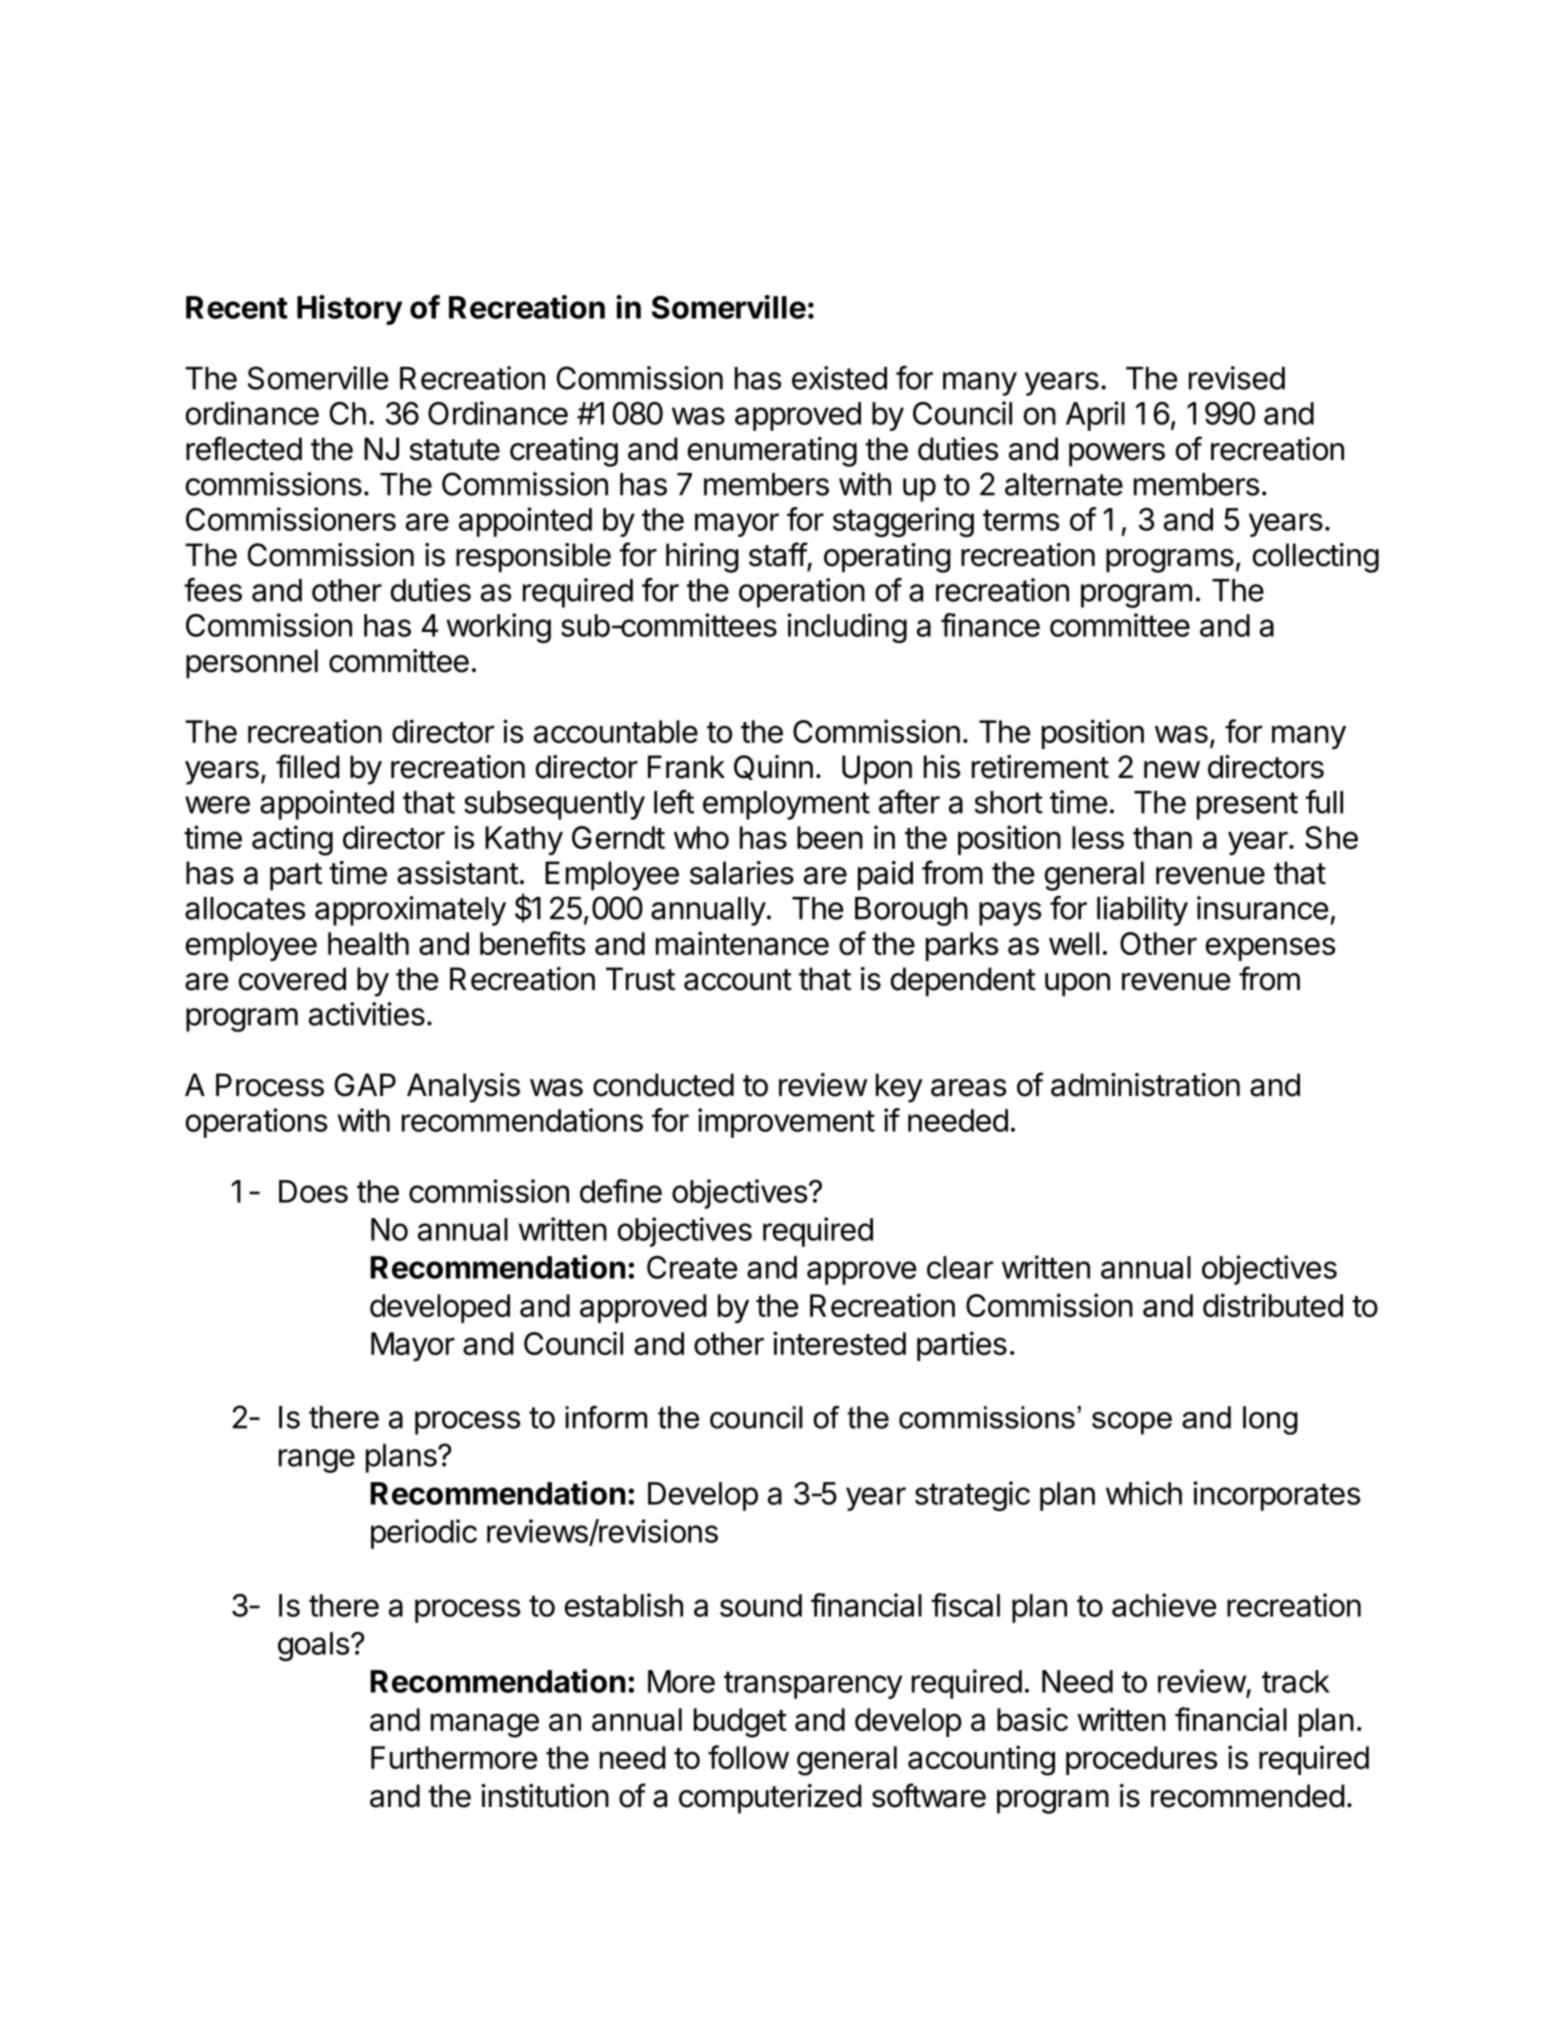 Image resolution: width=1567 pixels, height=2028 pixels. Describe the element at coordinates (485, 1725) in the screenshot. I see `manage` at that location.
